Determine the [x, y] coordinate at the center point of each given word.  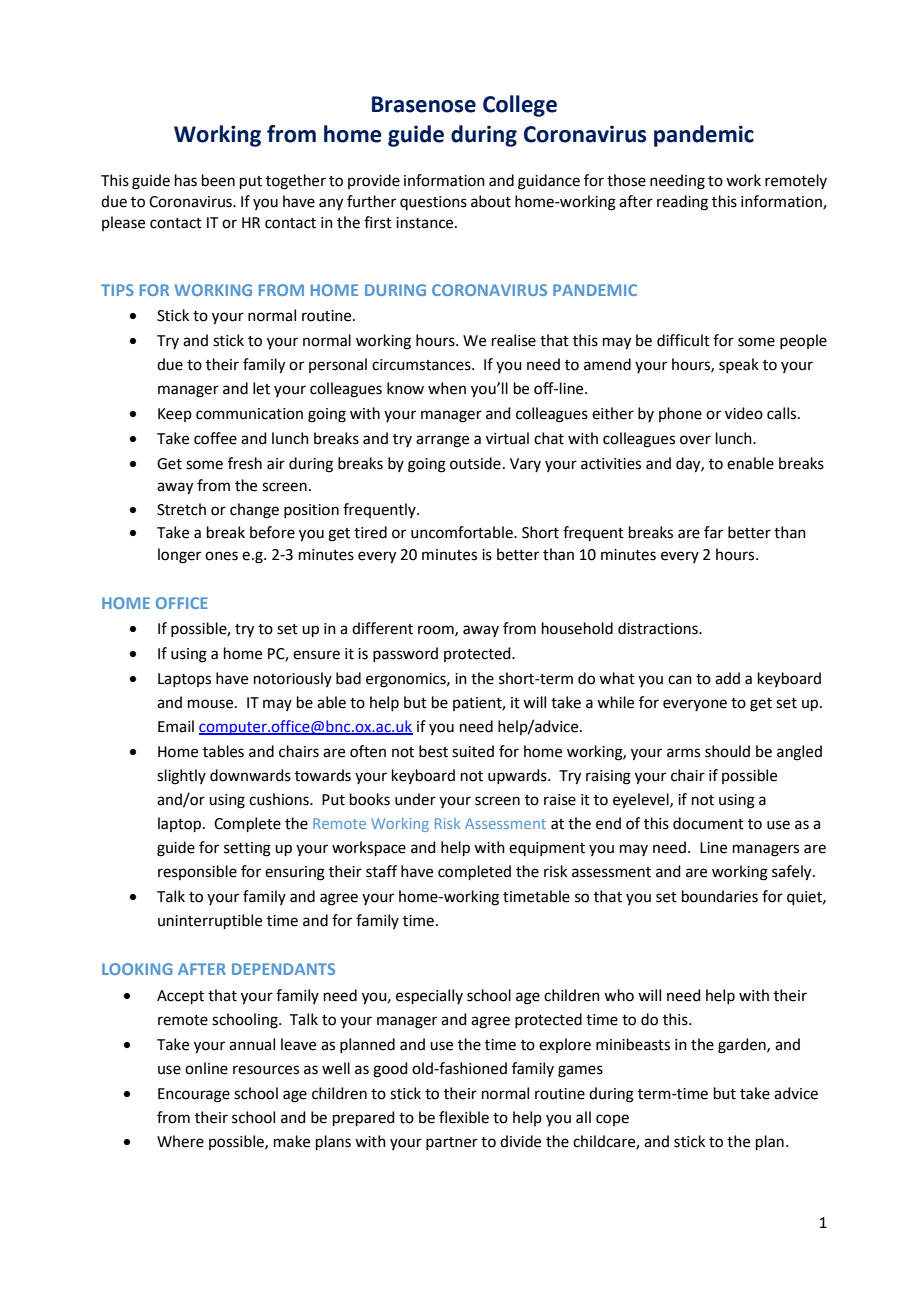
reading [682, 203]
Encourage [194, 1095]
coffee [215, 438]
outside [475, 463]
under [415, 799]
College [520, 106]
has [186, 180]
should [727, 751]
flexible [464, 1117]
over [695, 440]
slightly [181, 777]
